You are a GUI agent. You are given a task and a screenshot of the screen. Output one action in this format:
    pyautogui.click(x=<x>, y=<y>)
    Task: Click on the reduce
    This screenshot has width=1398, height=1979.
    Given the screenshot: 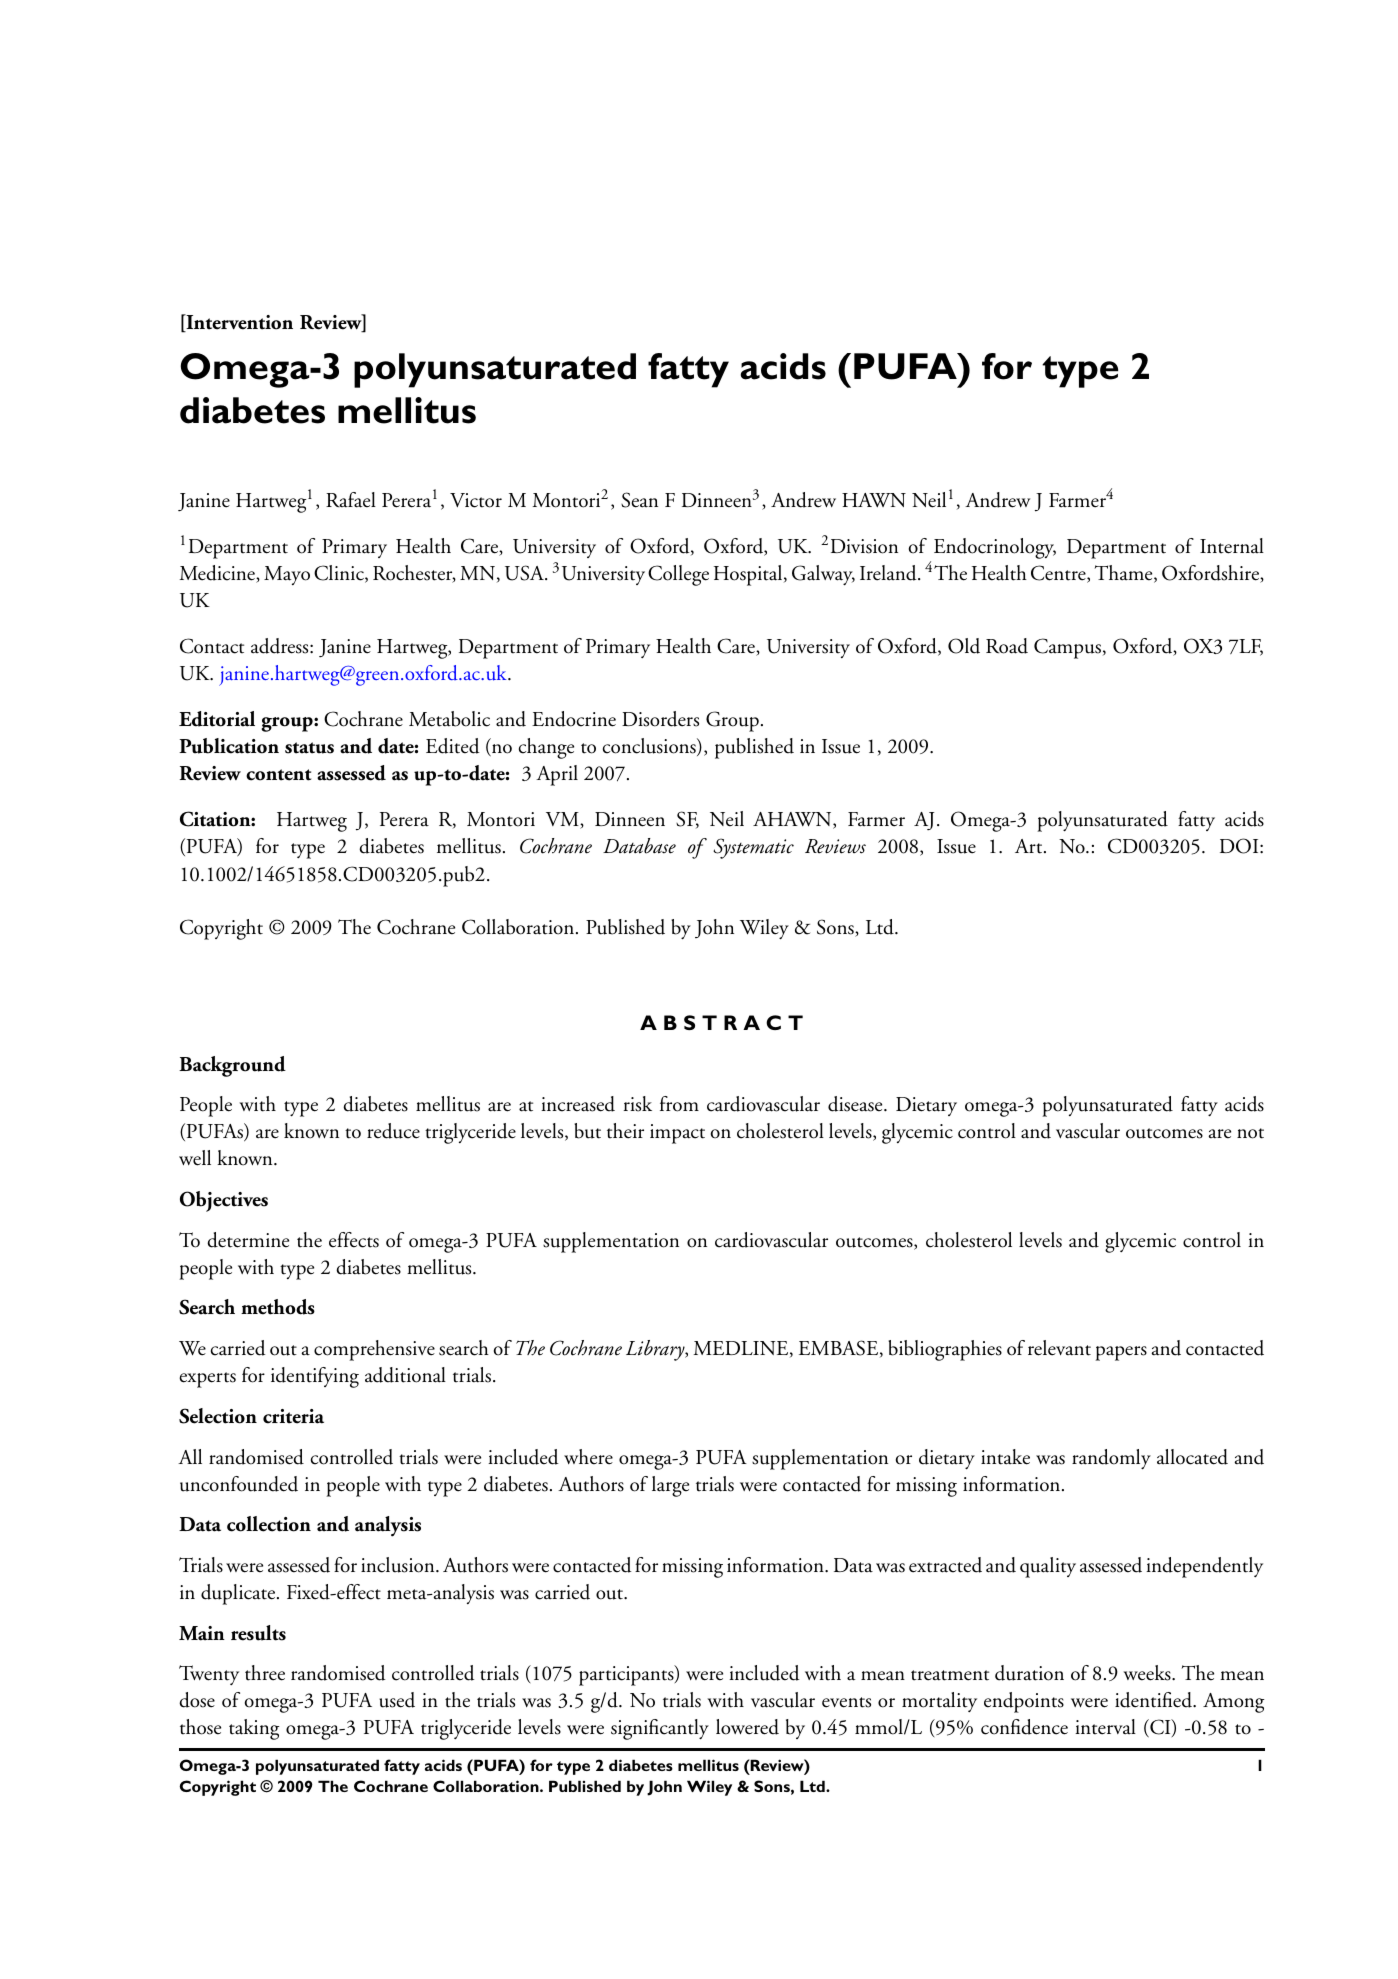 What is the action you would take?
    pyautogui.click(x=393, y=1131)
